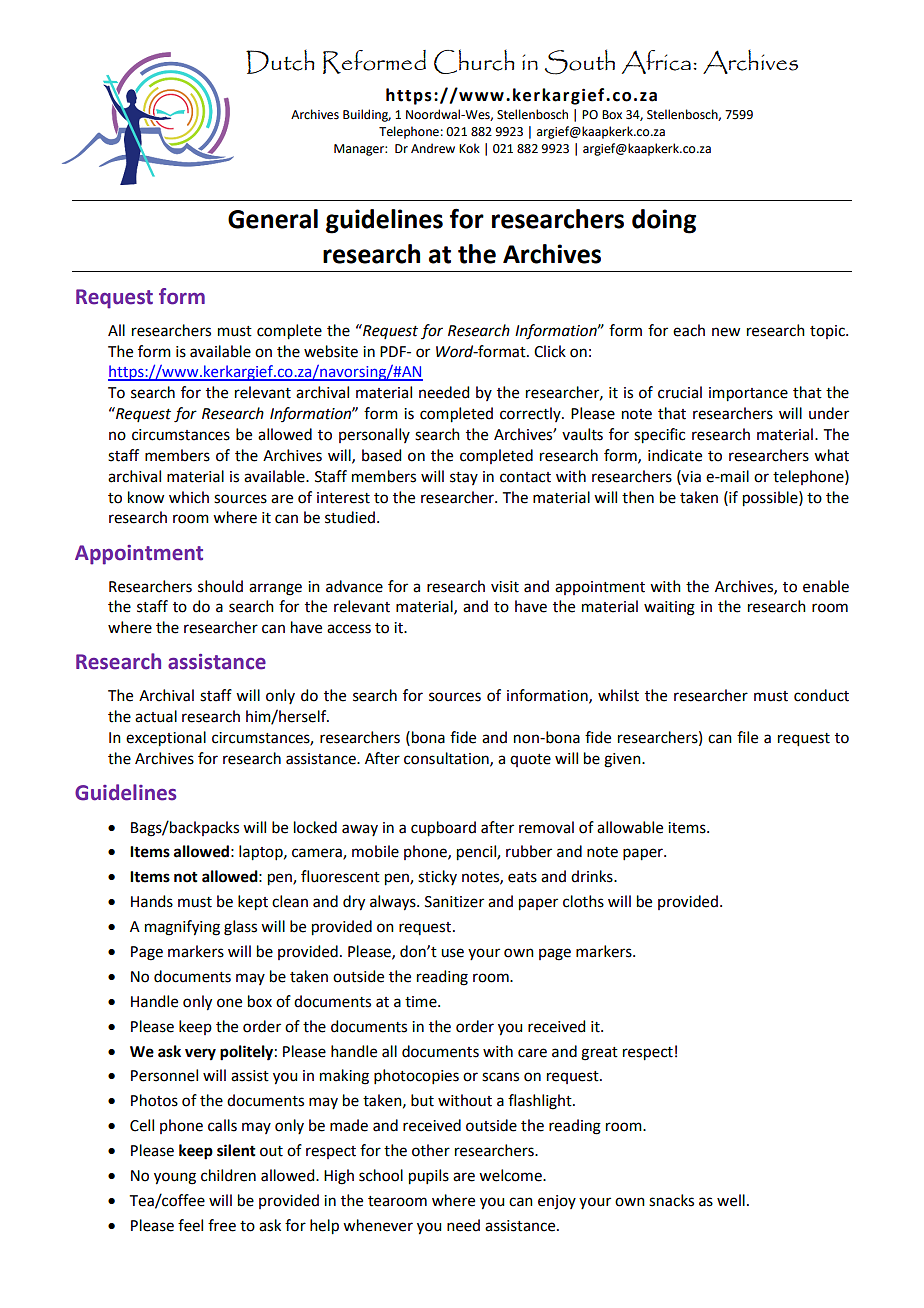  I want to click on Church, so click(474, 61).
